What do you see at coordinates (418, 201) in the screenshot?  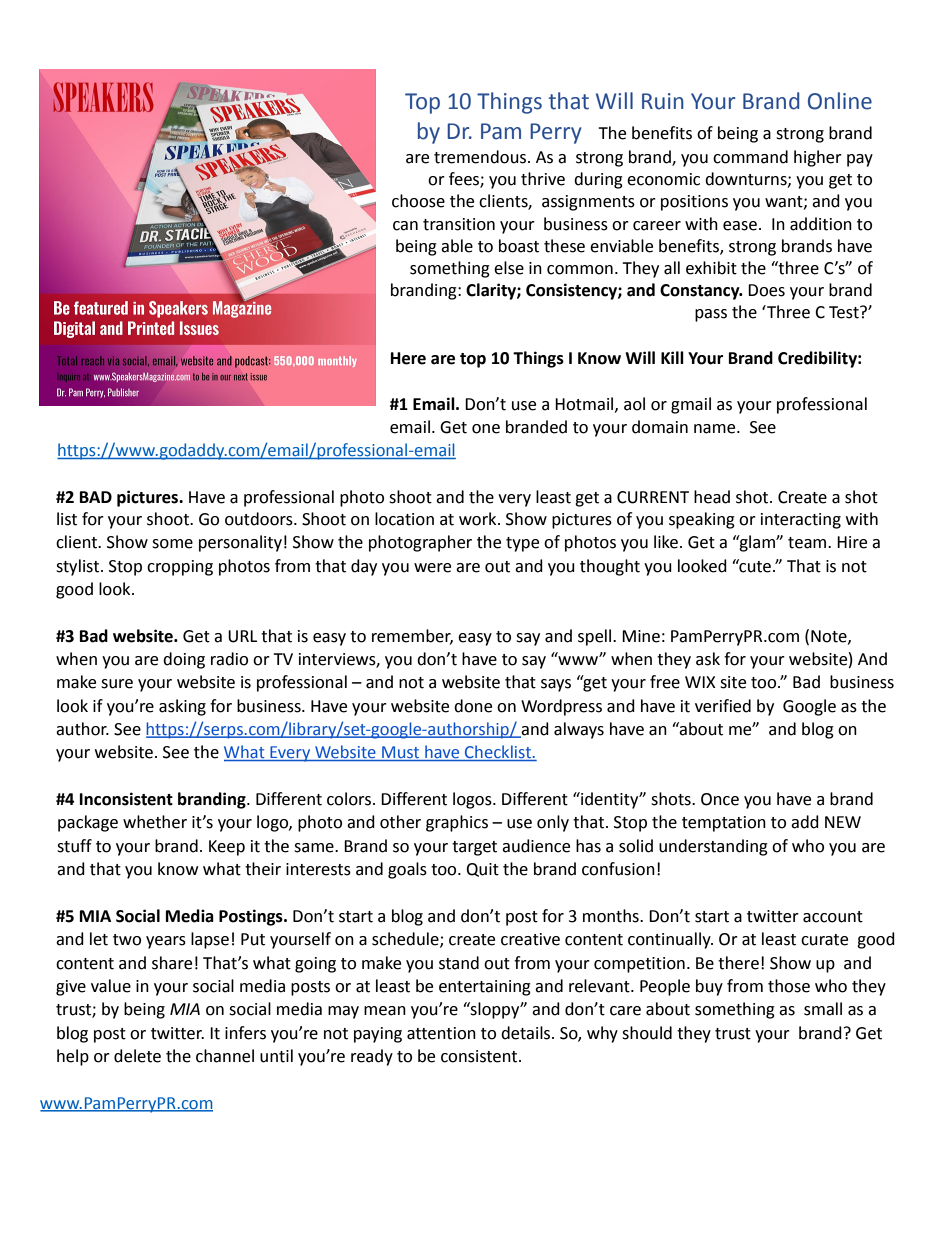 I see `choose` at bounding box center [418, 201].
